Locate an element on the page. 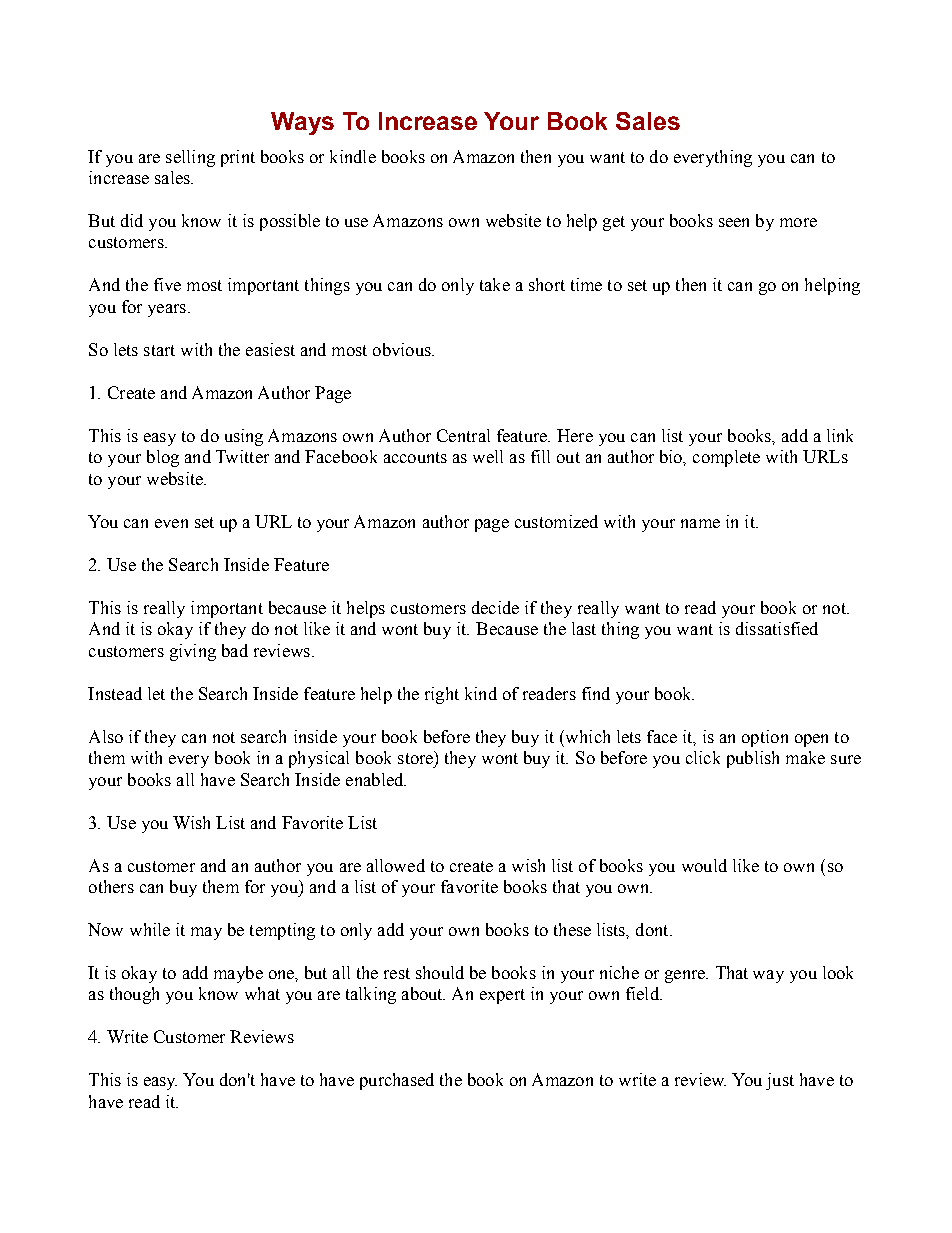 Image resolution: width=952 pixels, height=1233 pixels. name is located at coordinates (700, 523).
